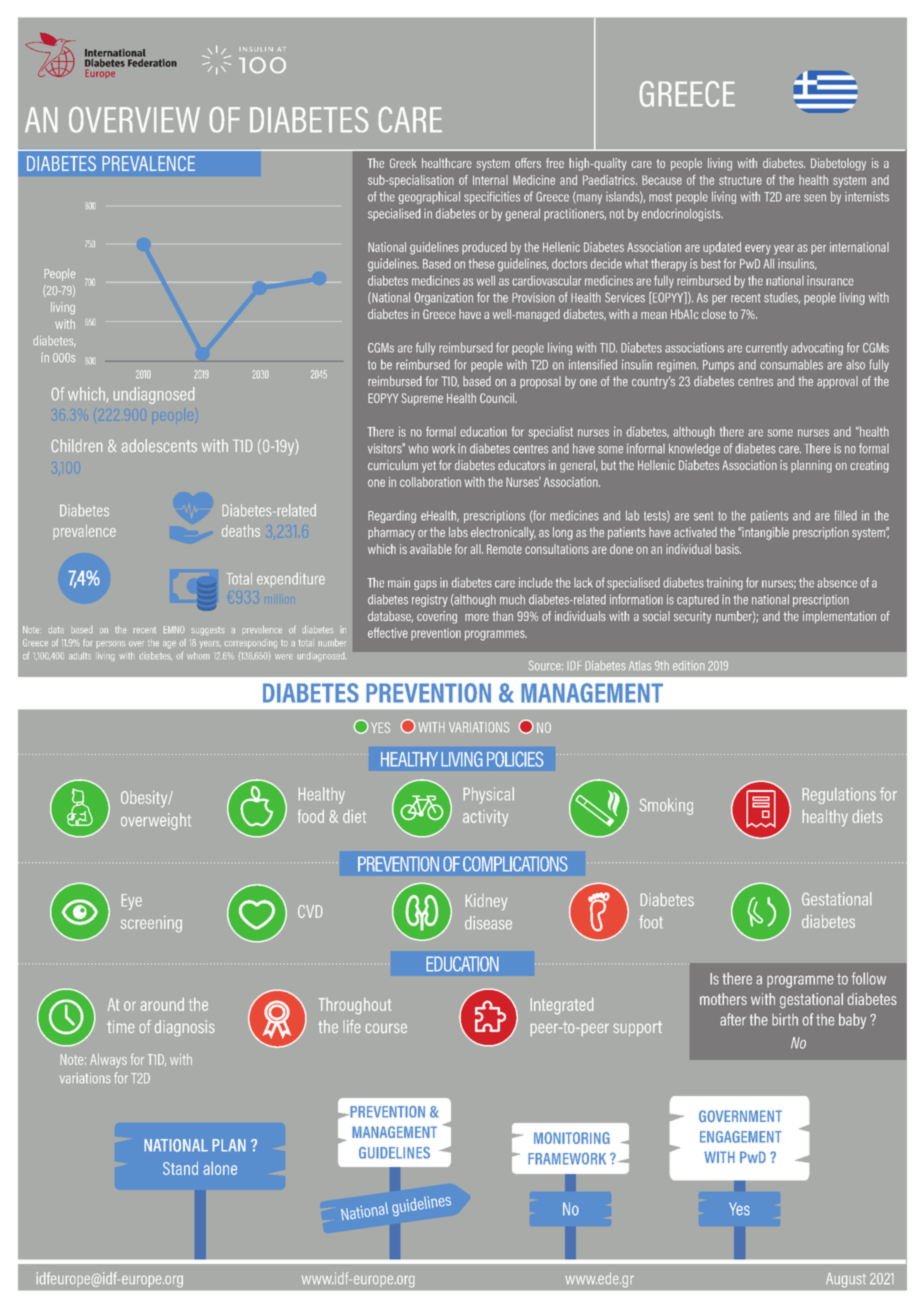 The width and height of the image is (924, 1308). Describe the element at coordinates (651, 922) in the image. I see `foot` at that location.
